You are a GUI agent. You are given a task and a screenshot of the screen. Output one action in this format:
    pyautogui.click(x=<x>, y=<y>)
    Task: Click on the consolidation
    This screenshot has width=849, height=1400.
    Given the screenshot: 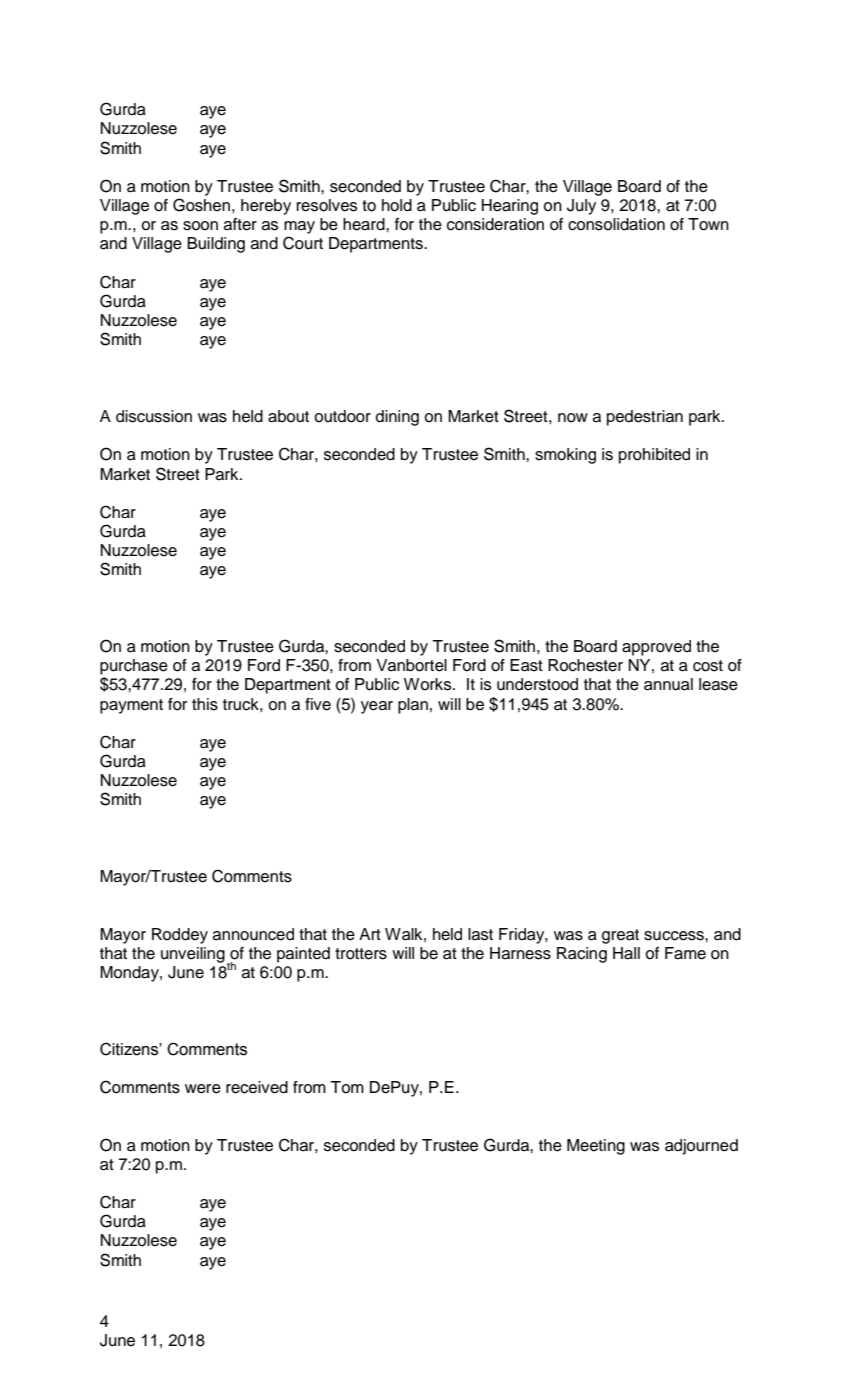 What is the action you would take?
    pyautogui.click(x=616, y=224)
